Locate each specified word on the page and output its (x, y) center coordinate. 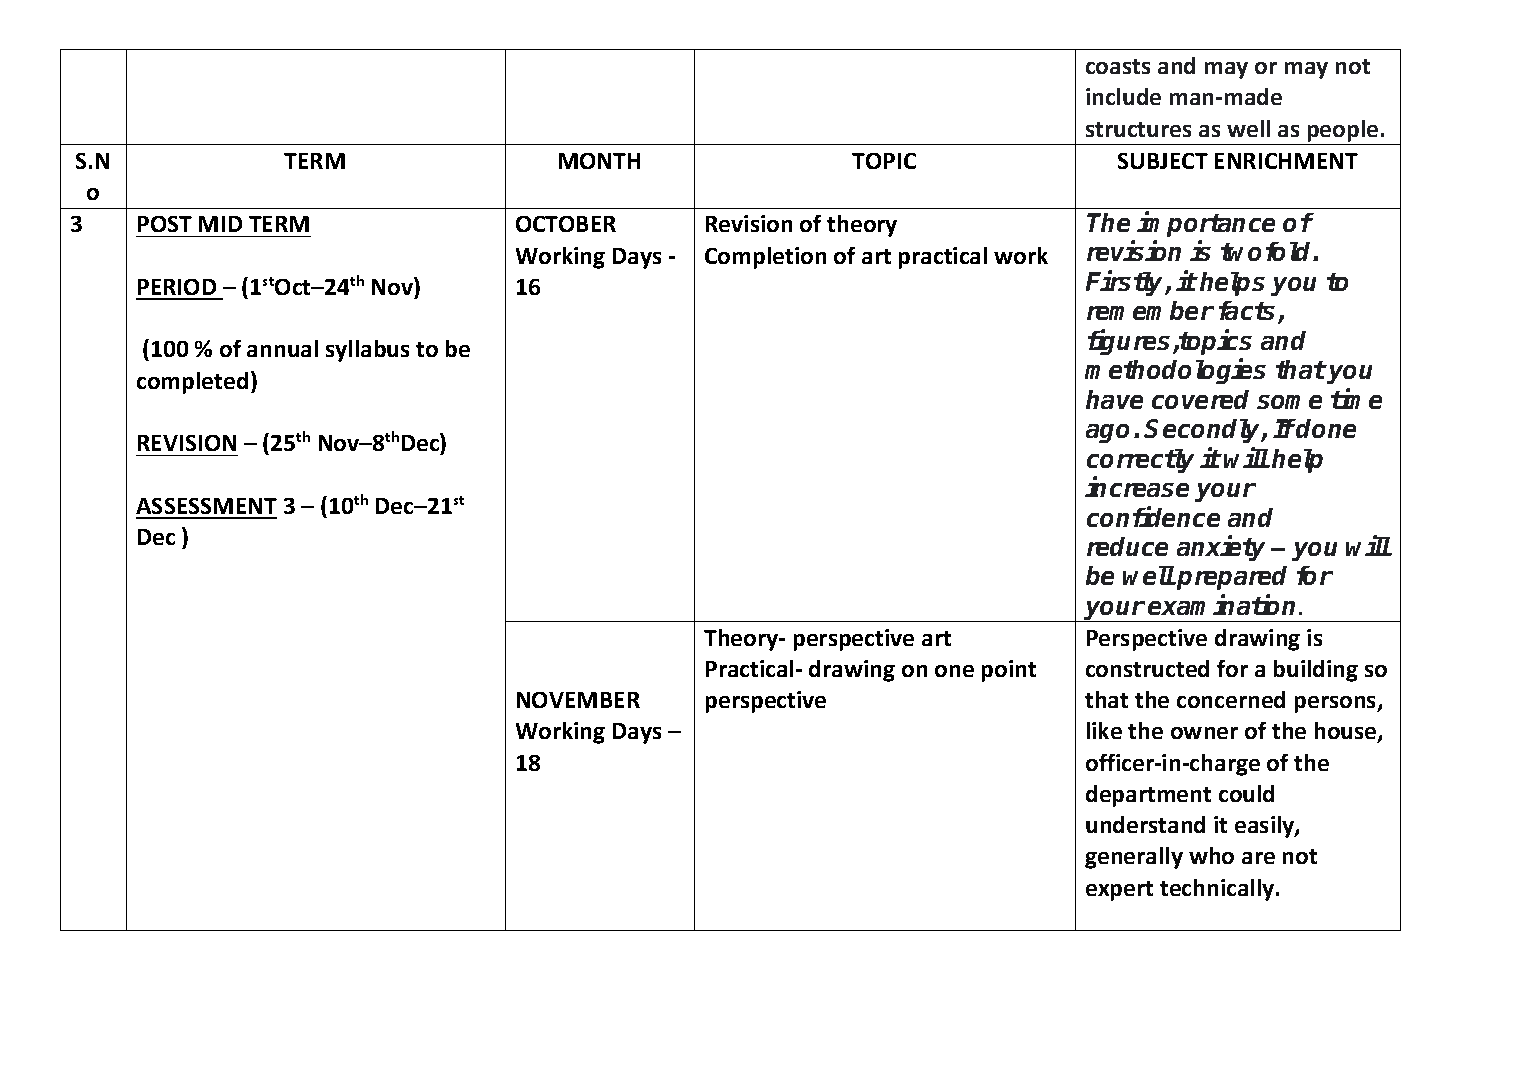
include (1123, 96)
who (1211, 855)
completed (192, 383)
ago (1107, 433)
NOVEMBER (578, 700)
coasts (1118, 66)
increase (1137, 487)
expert (1119, 891)
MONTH (599, 161)
